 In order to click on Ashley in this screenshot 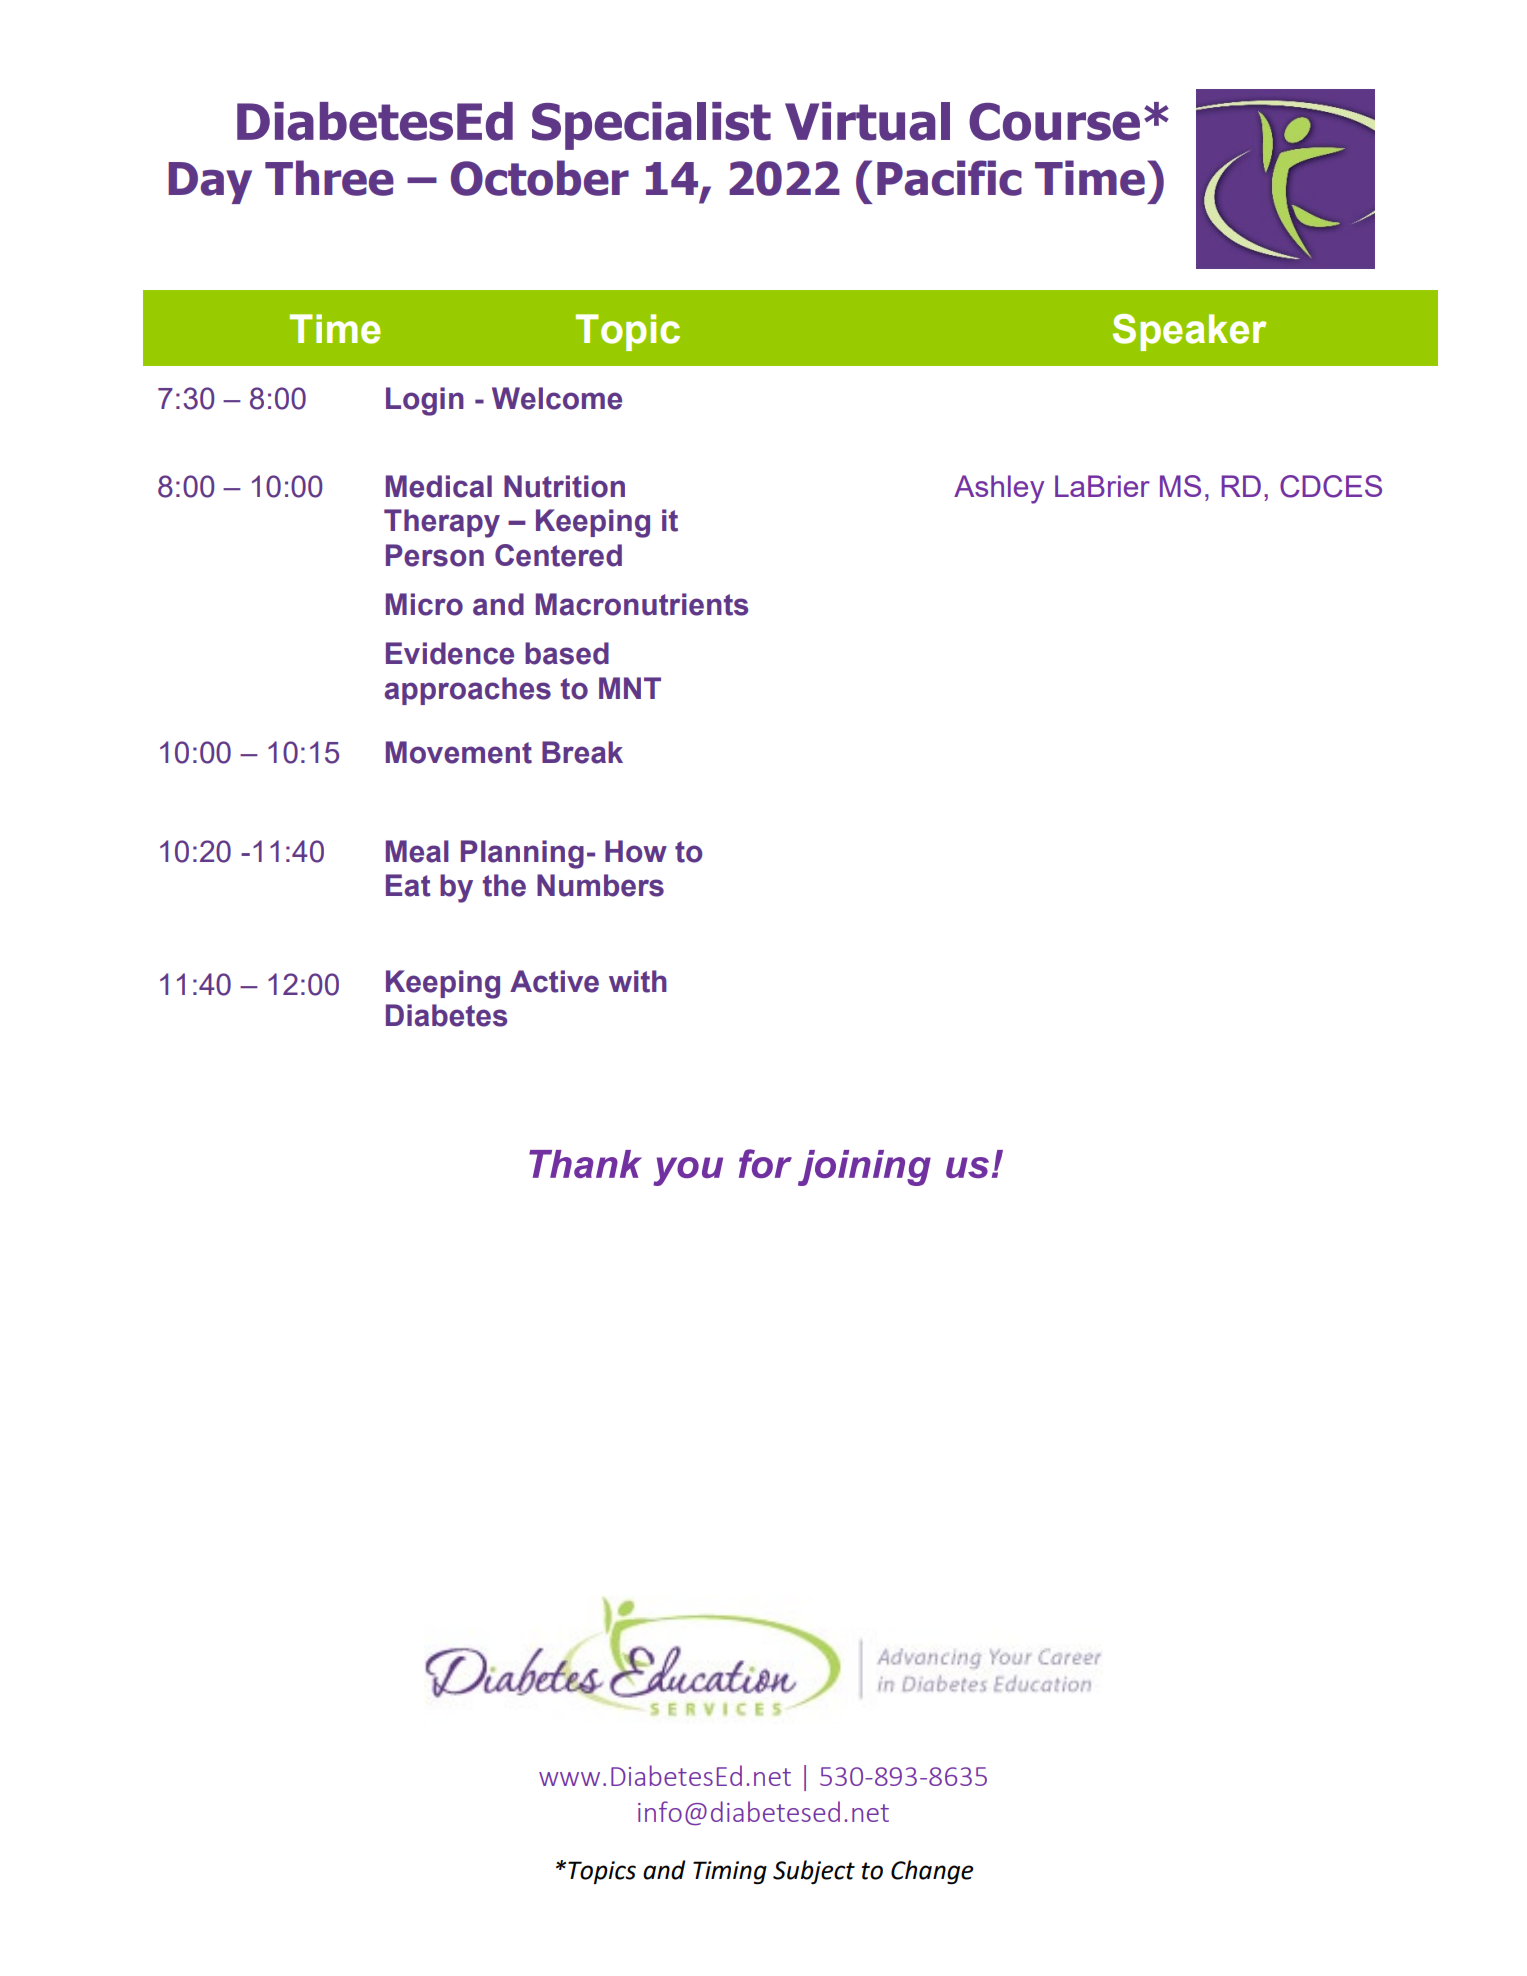, I will do `click(999, 489)`.
